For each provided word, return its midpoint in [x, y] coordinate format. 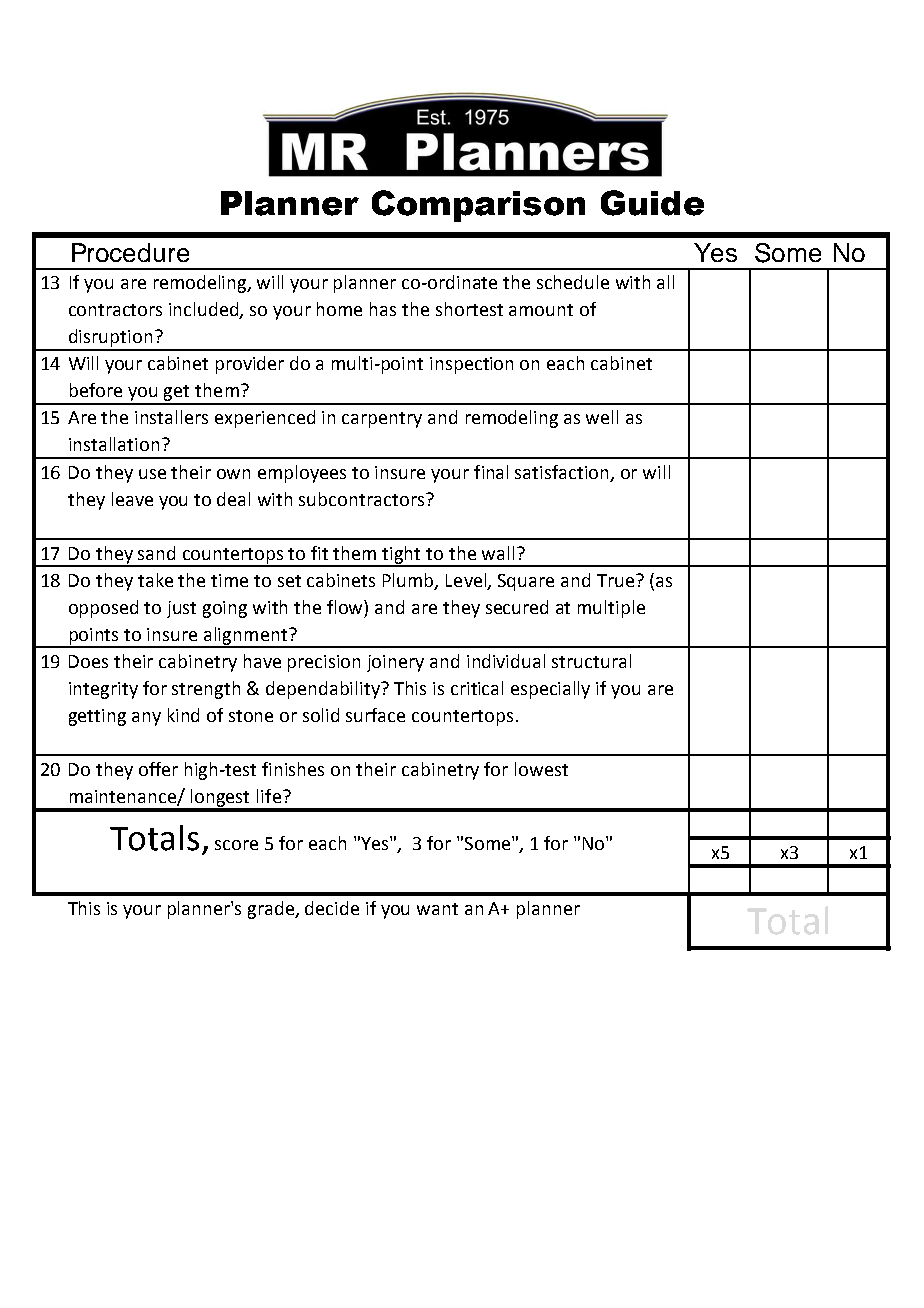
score [236, 845]
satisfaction [563, 473]
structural [591, 661]
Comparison [478, 206]
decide [332, 908]
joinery [395, 663]
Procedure [130, 252]
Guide [652, 203]
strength [206, 690]
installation [114, 444]
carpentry [382, 420]
